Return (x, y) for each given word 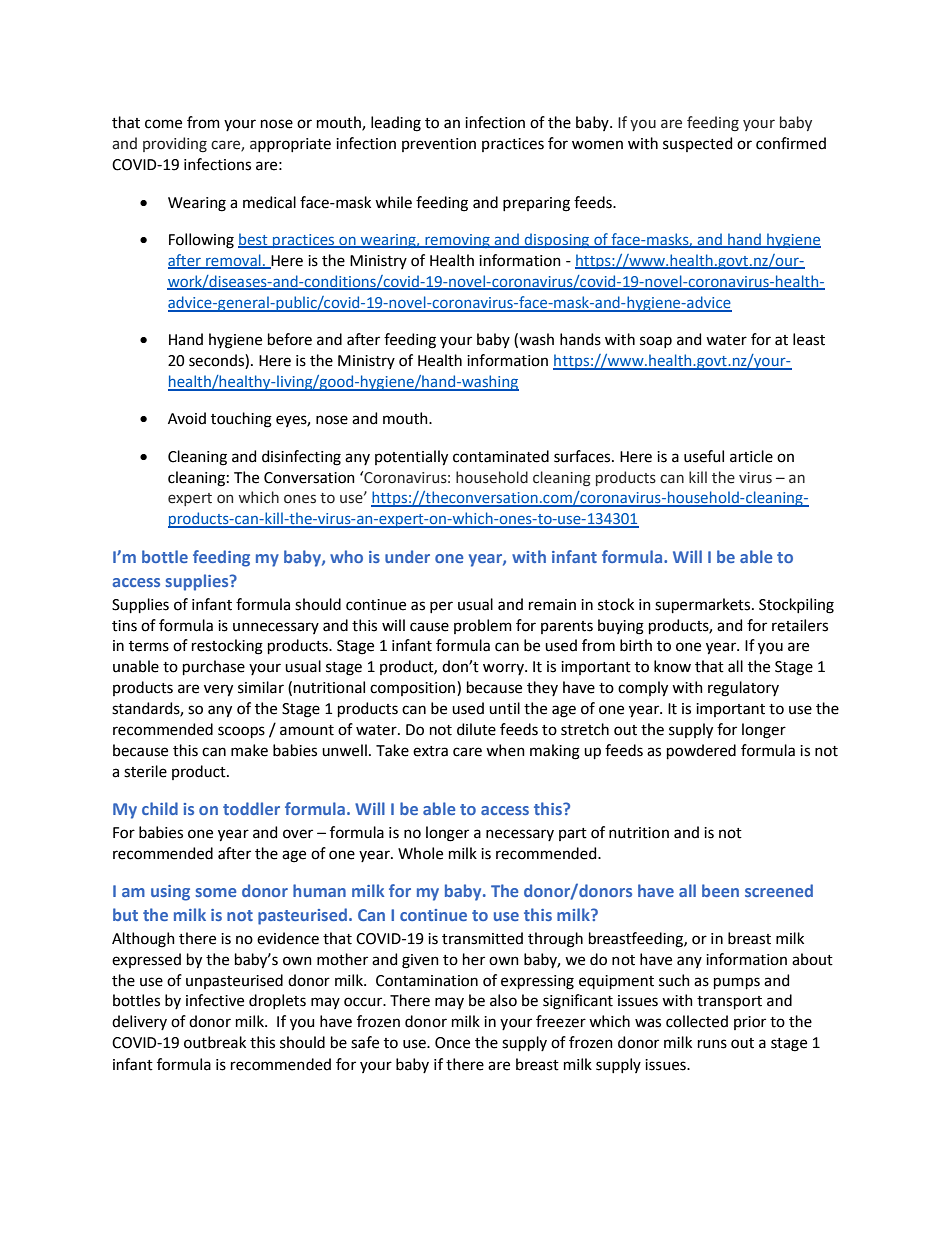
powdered (701, 751)
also (503, 1000)
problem (483, 626)
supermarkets (704, 605)
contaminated (501, 456)
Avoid (187, 418)
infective (215, 1000)
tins (124, 626)
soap (656, 342)
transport (729, 1002)
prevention (439, 145)
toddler (251, 808)
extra (430, 751)
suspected (697, 144)
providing (175, 144)
